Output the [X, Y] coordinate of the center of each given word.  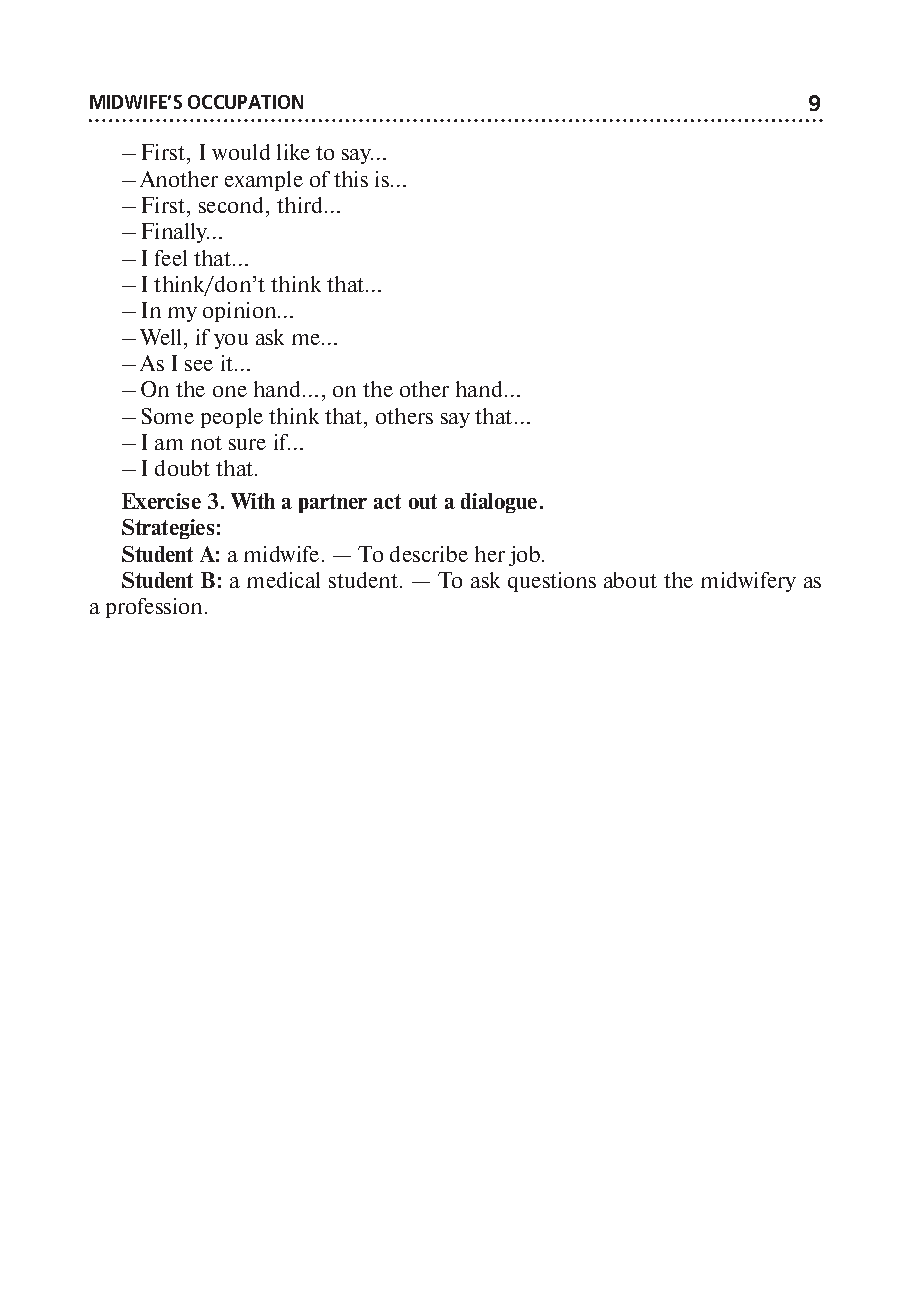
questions [552, 582]
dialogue [499, 503]
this [351, 179]
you [231, 341]
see [199, 365]
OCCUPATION [245, 102]
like [293, 152]
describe [429, 554]
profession [156, 608]
